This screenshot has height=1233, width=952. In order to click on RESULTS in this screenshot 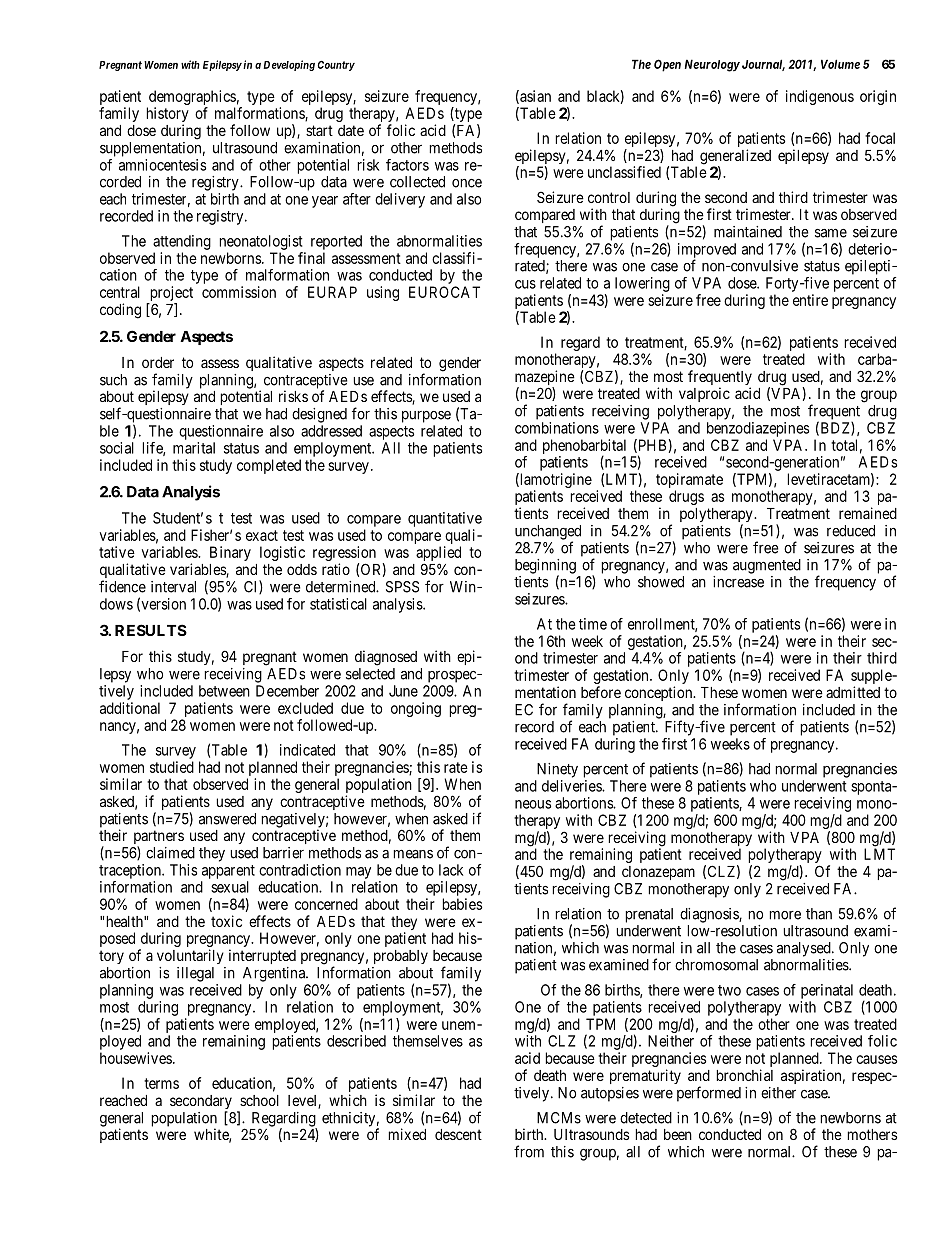, I will do `click(151, 630)`.
